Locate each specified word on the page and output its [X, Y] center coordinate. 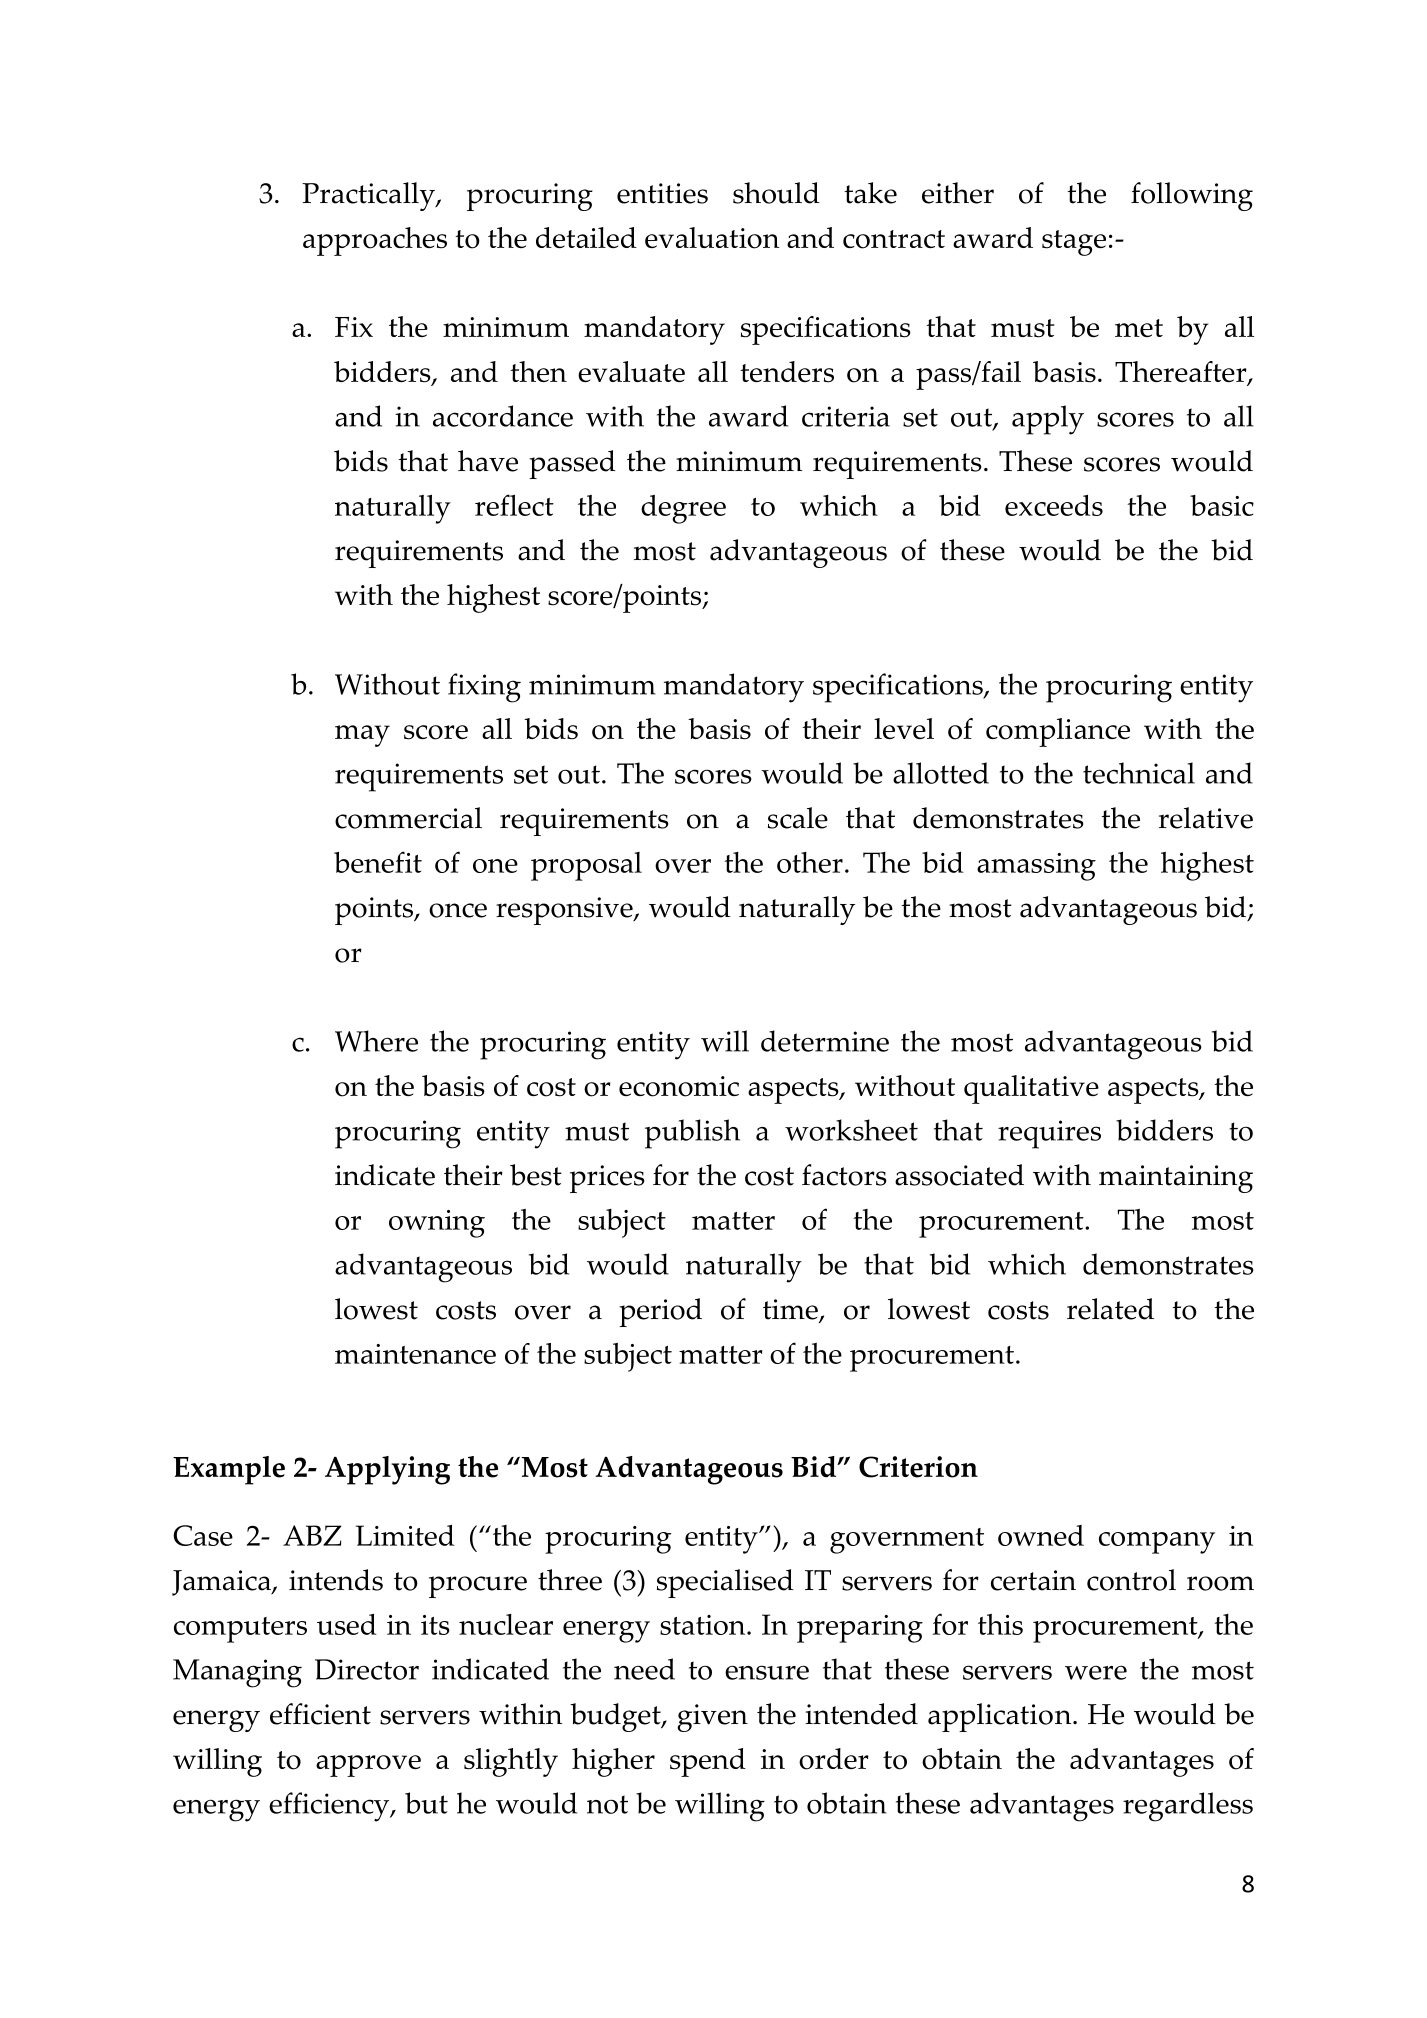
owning [437, 1224]
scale [798, 818]
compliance [1058, 732]
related [1110, 1309]
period [660, 1312]
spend [708, 1762]
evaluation [712, 238]
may [362, 736]
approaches [375, 241]
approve [368, 1766]
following [1192, 196]
